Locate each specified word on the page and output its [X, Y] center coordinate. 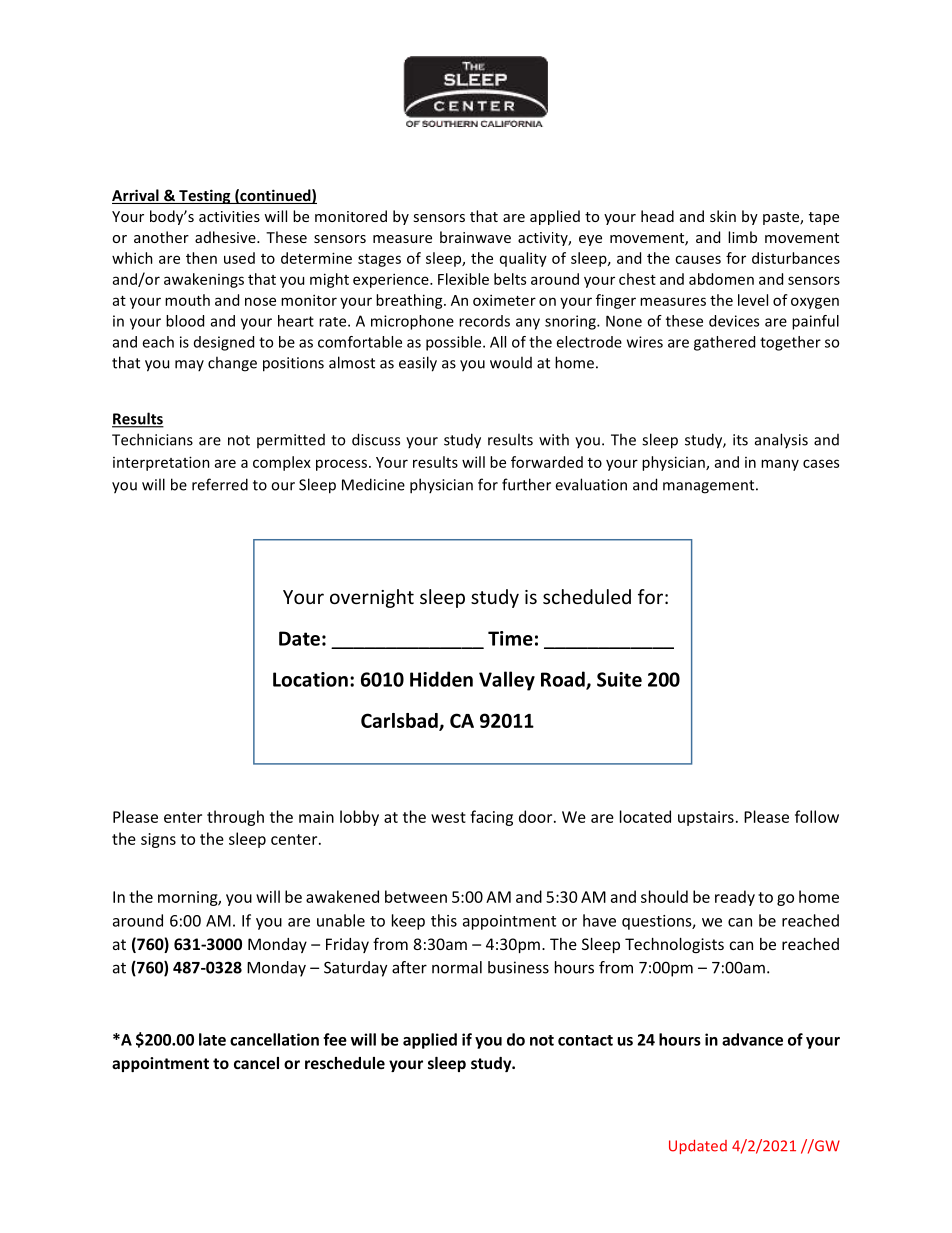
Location [310, 679]
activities [229, 216]
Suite [619, 679]
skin [723, 216]
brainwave [475, 237]
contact [585, 1040]
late [212, 1039]
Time [510, 638]
